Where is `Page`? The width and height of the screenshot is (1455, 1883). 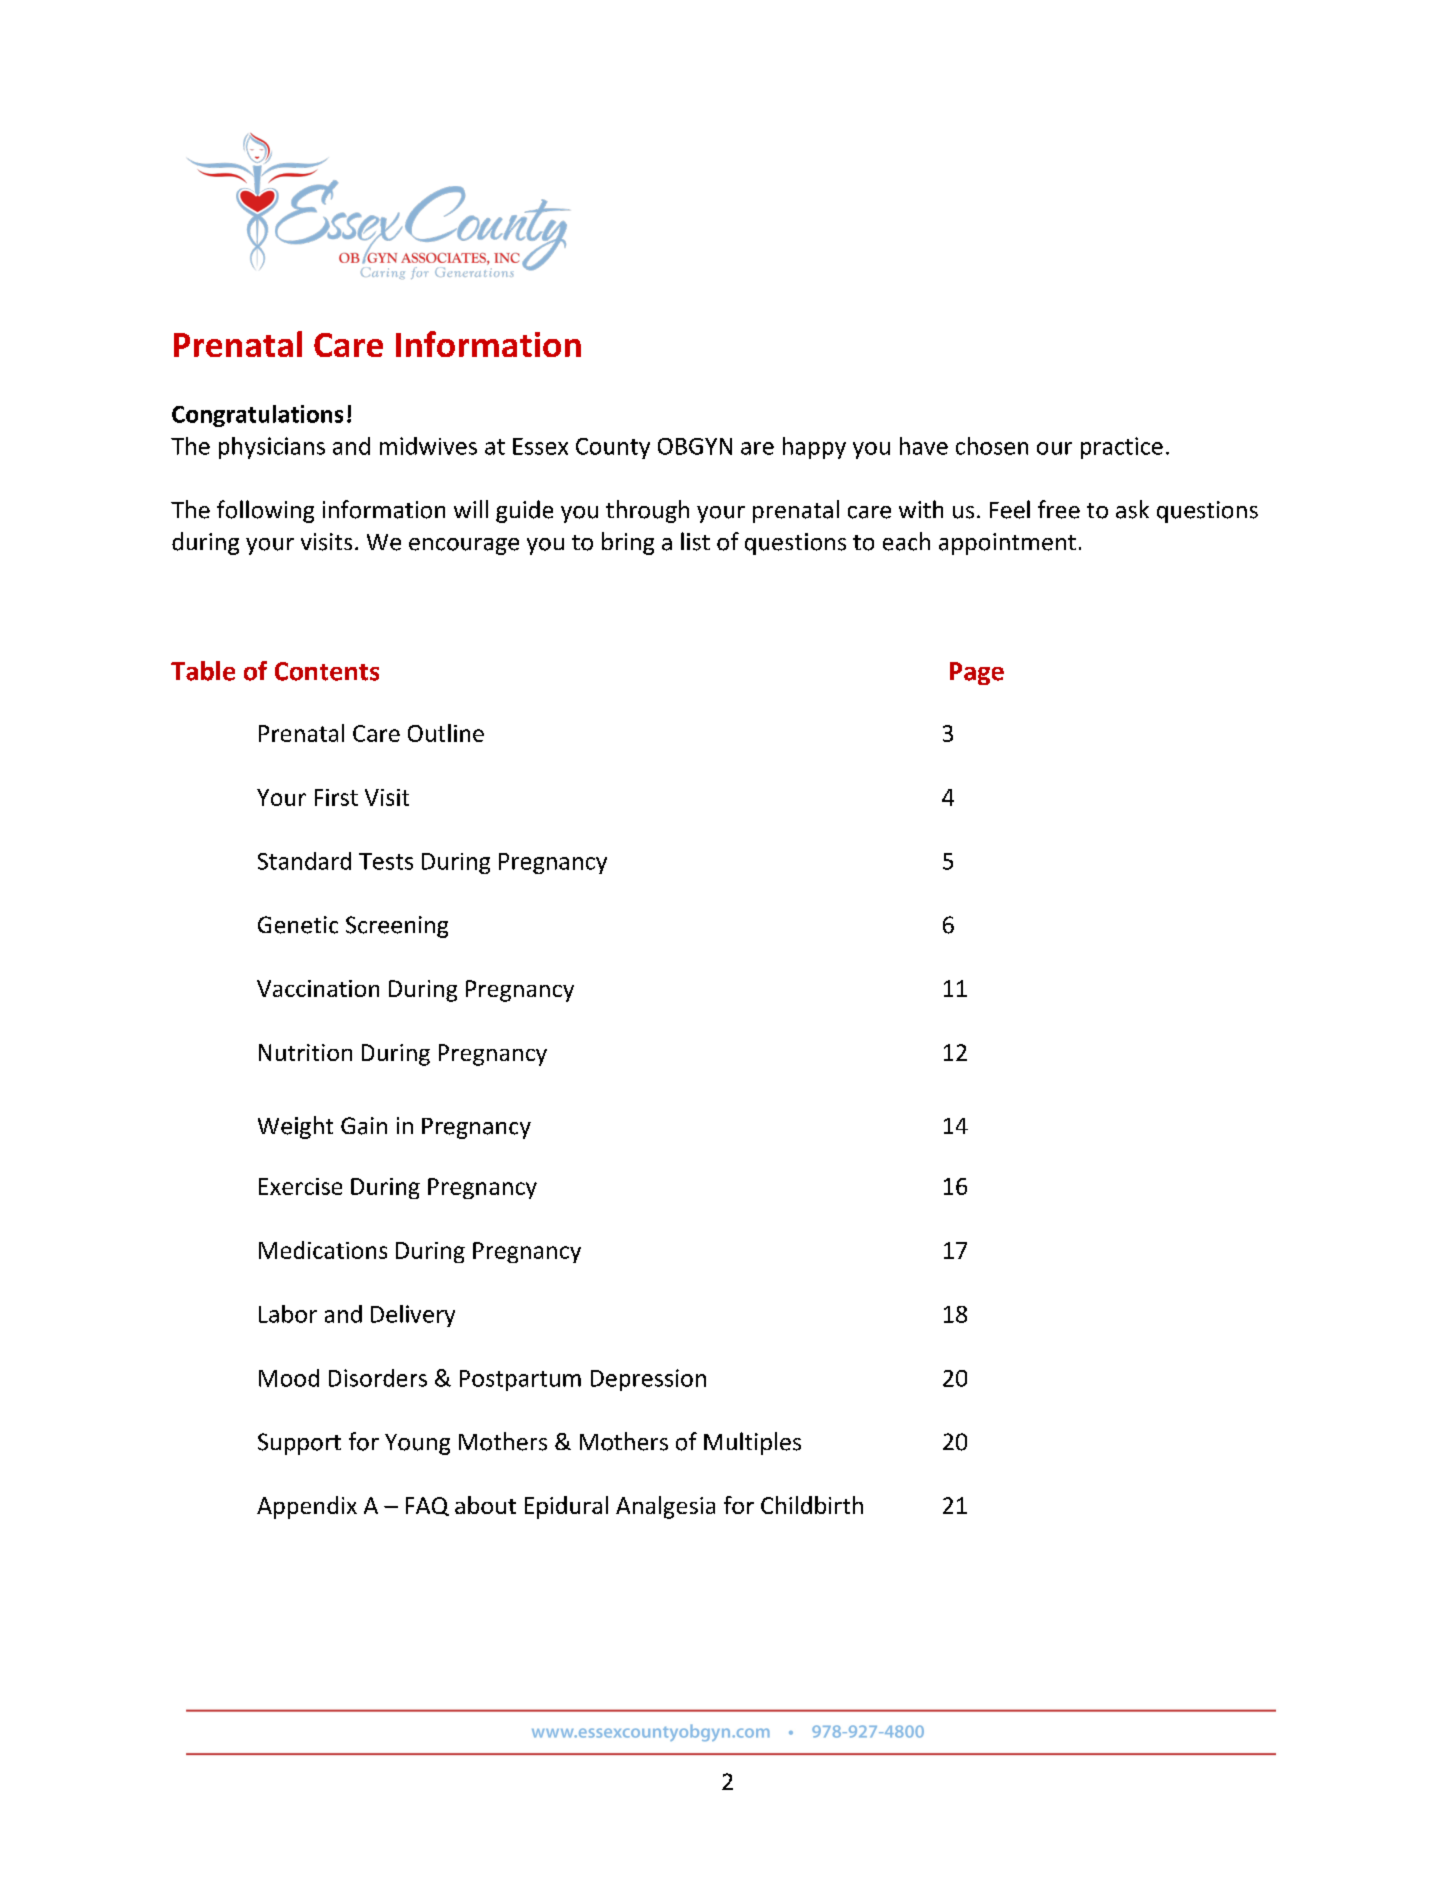 Page is located at coordinates (977, 673).
